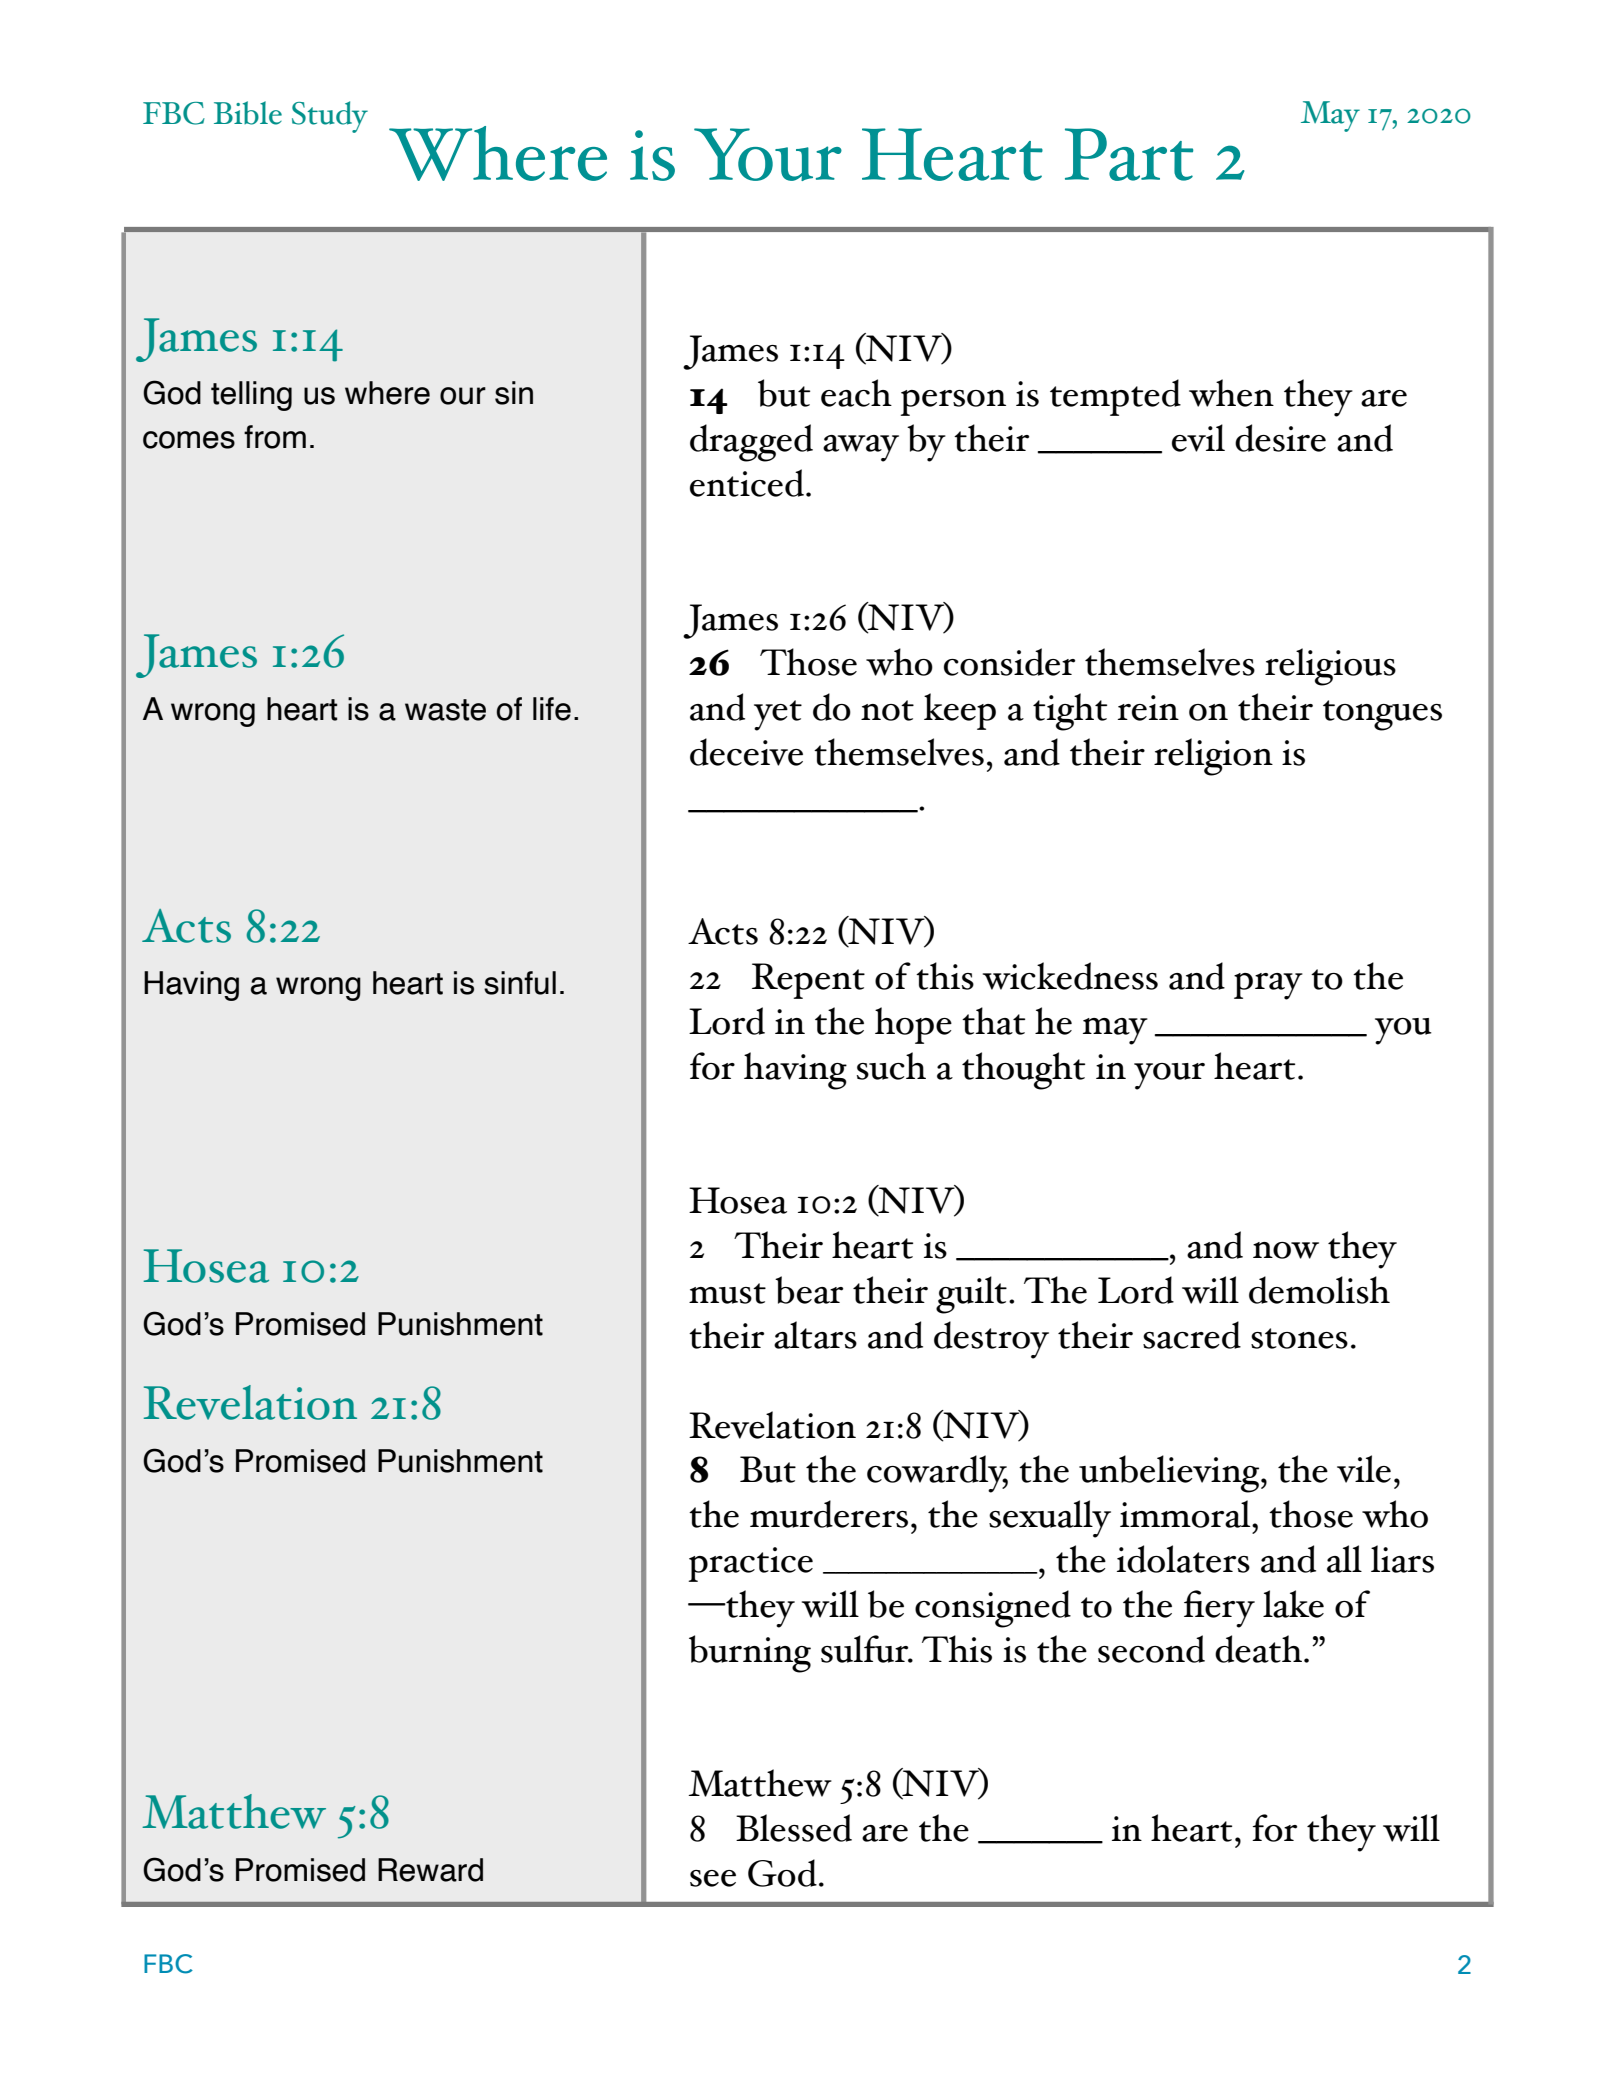  I want to click on desire, so click(1280, 438).
